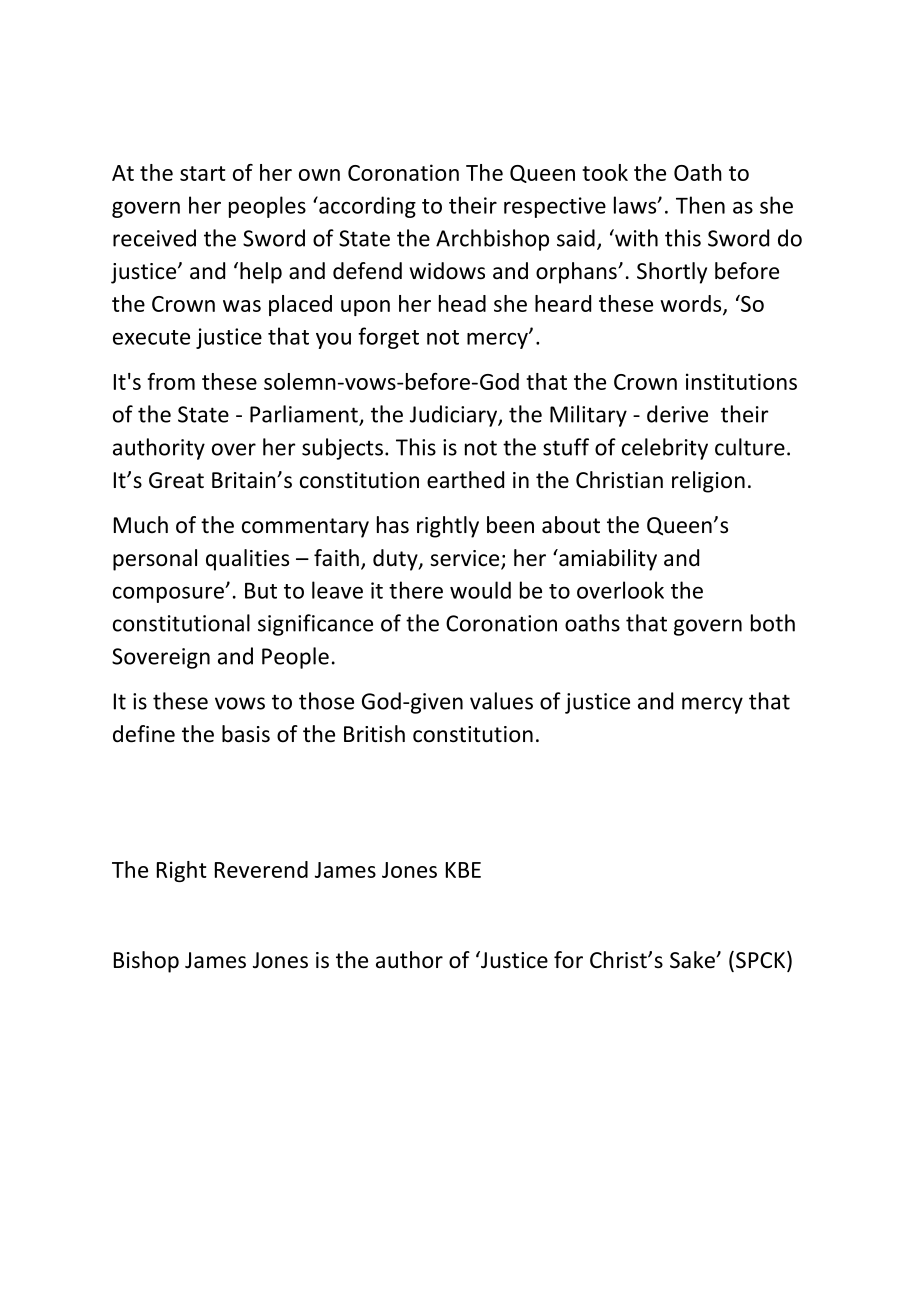 The height and width of the document is (1308, 924). Describe the element at coordinates (203, 173) in the document. I see `start` at that location.
